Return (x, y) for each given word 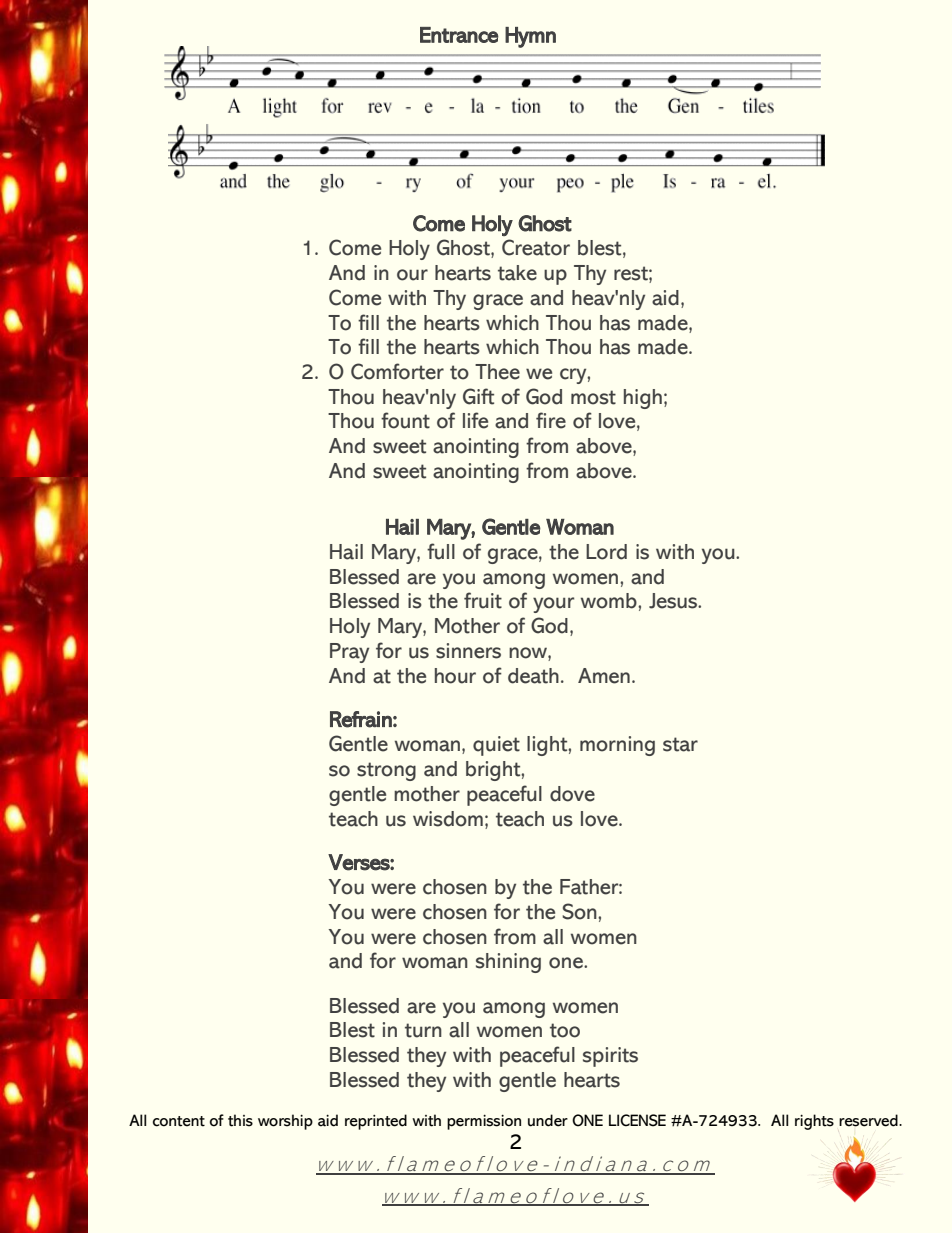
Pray (349, 653)
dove (572, 794)
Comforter (397, 371)
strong (386, 771)
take (517, 273)
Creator (536, 247)
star (680, 744)
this (240, 1120)
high (643, 399)
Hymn (530, 37)
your (553, 605)
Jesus (674, 601)
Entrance (459, 35)
